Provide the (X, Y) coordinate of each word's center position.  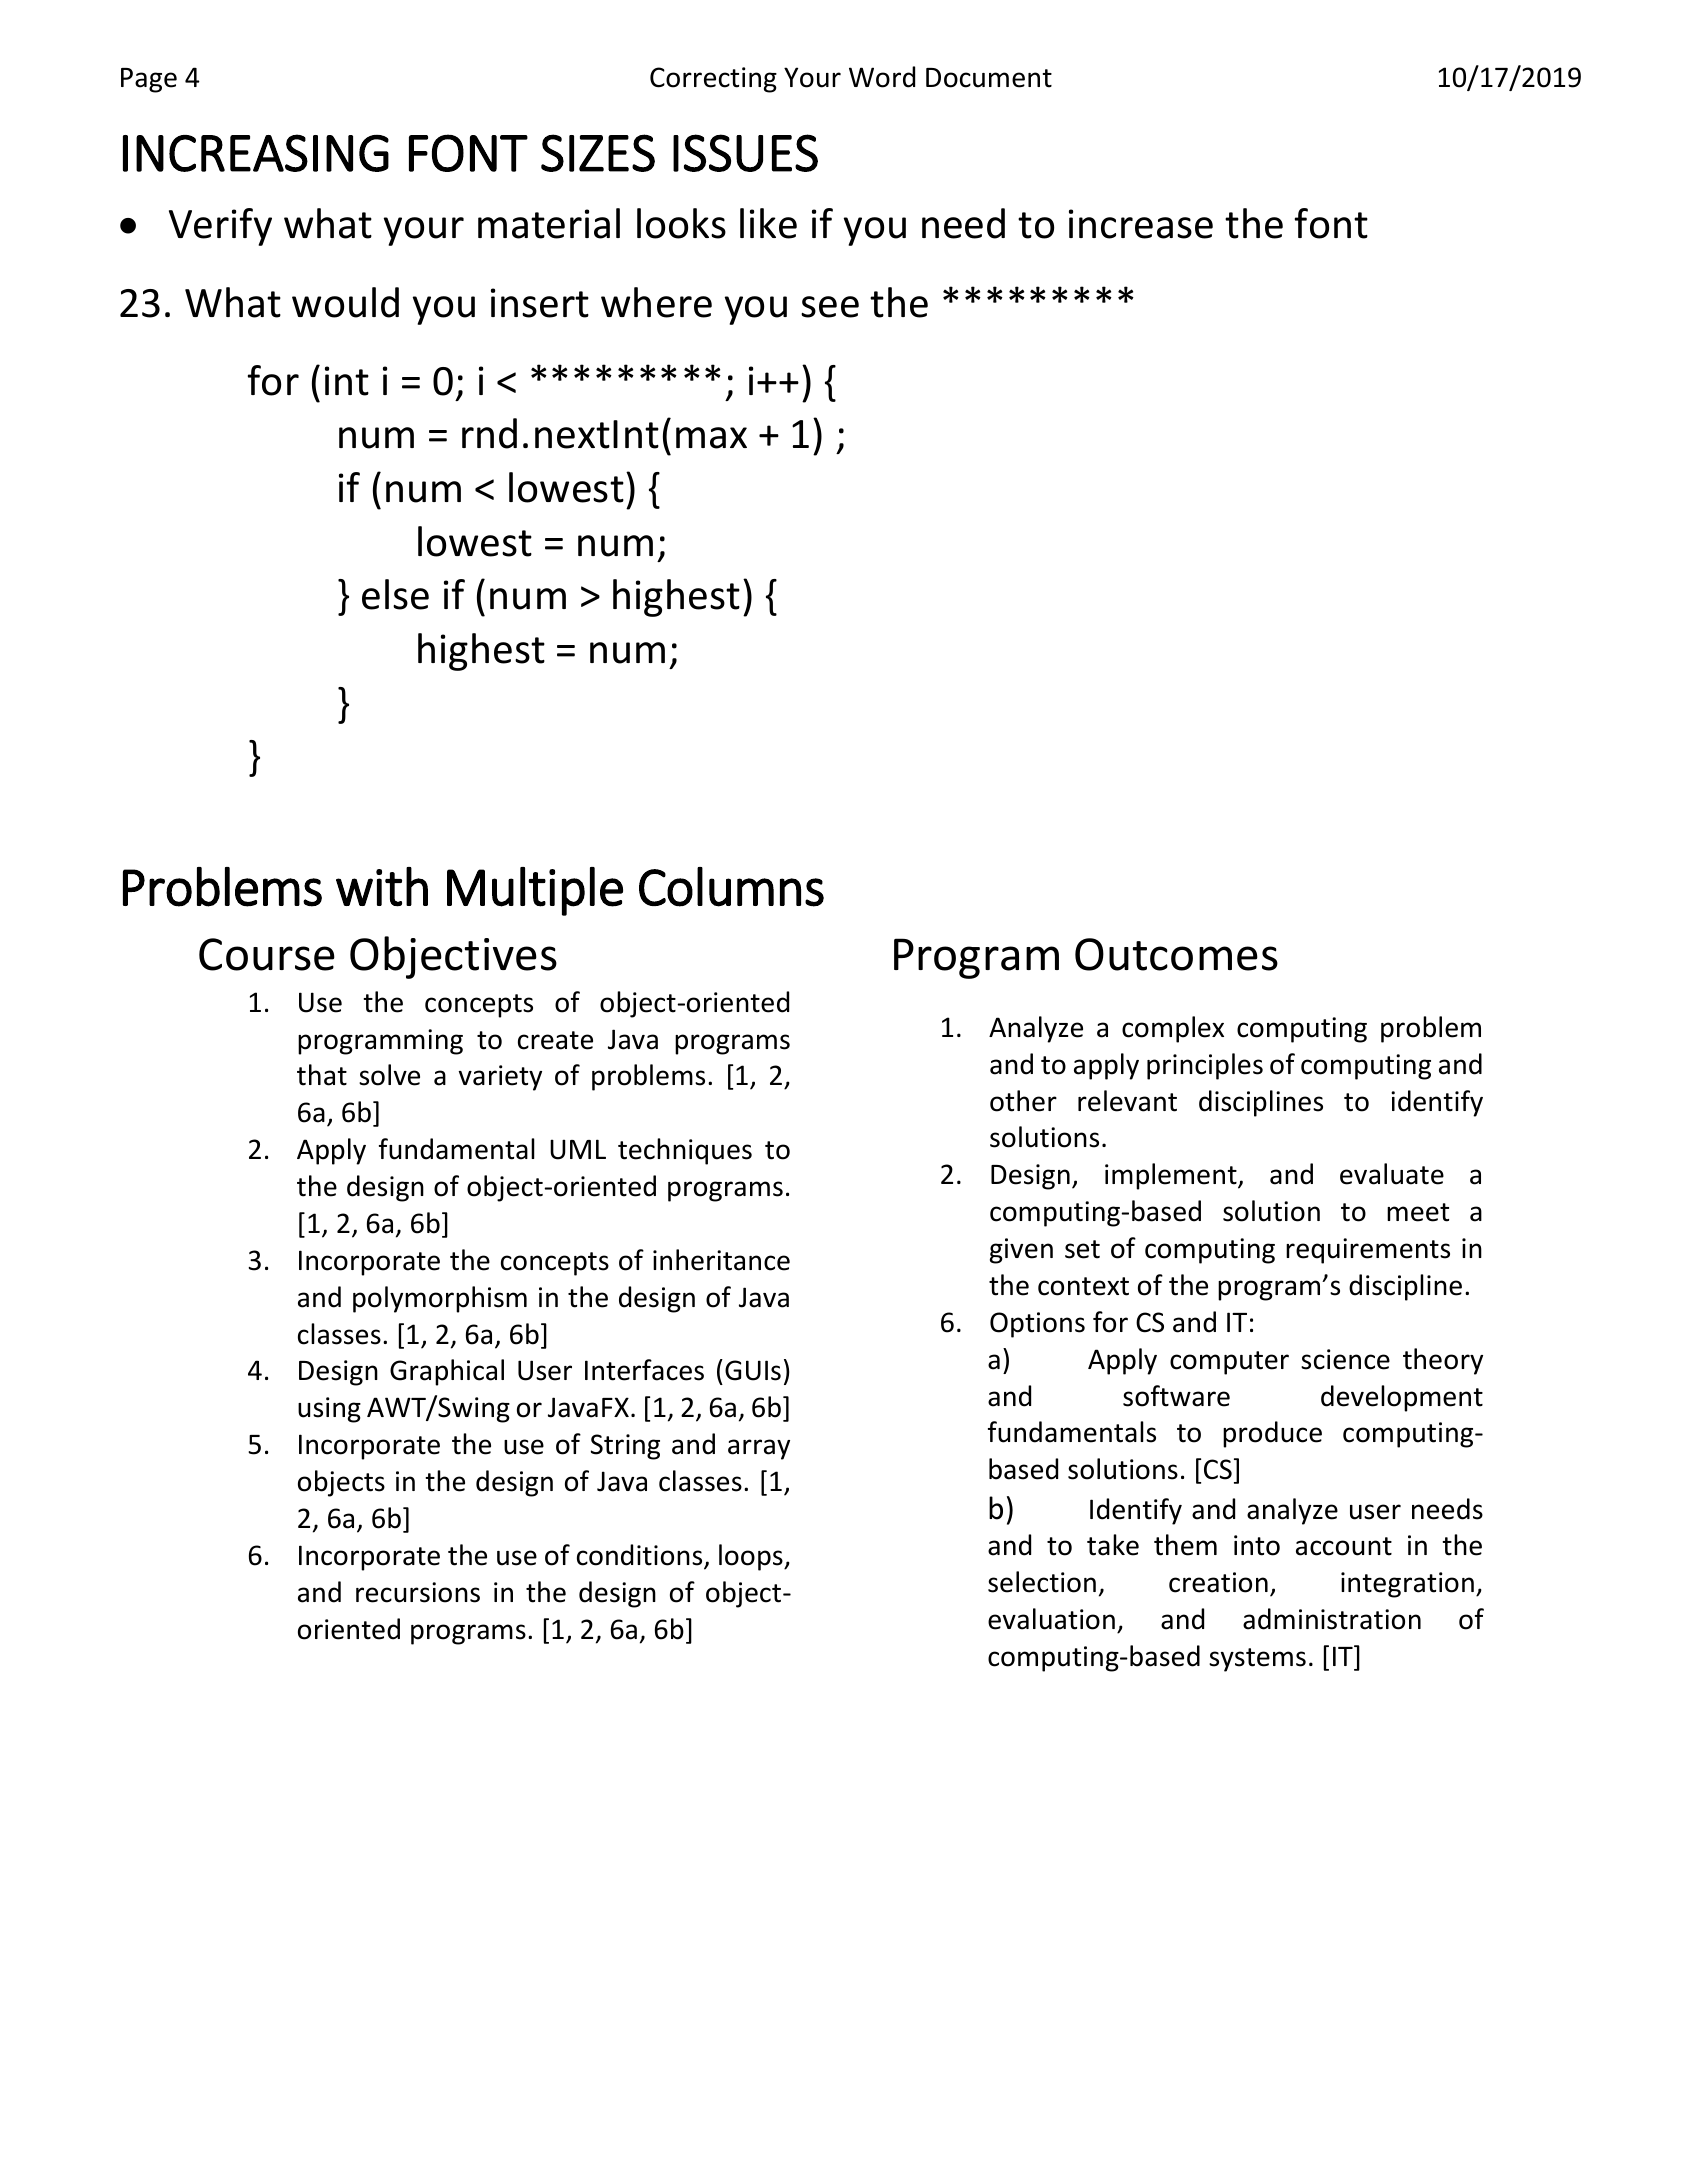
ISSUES (745, 153)
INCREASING (256, 153)
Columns (731, 887)
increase (1141, 224)
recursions (418, 1592)
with (382, 887)
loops (752, 1557)
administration (1332, 1619)
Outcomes (1176, 954)
